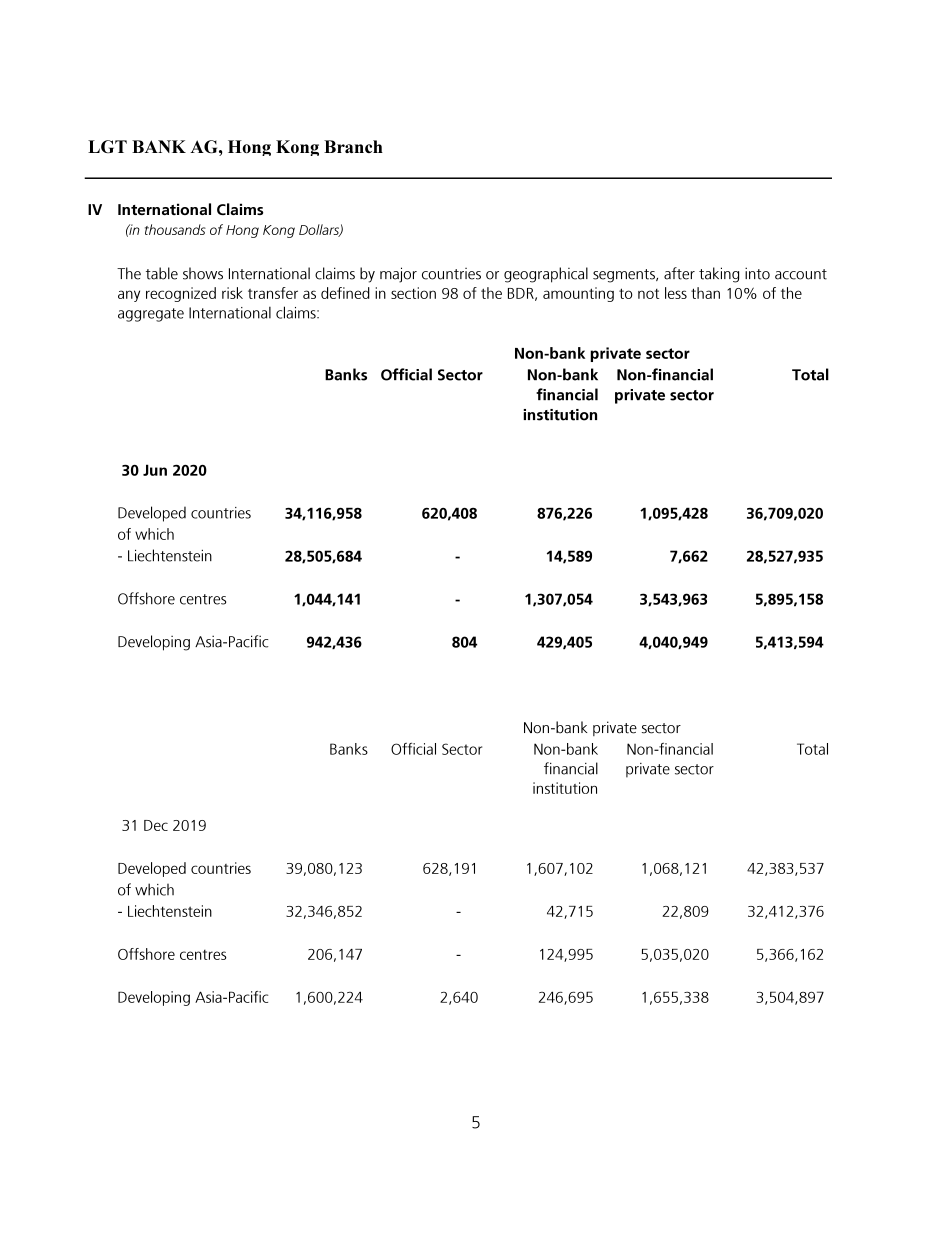 This document has height=1233, width=952. Describe the element at coordinates (156, 825) in the document. I see `Dec` at that location.
